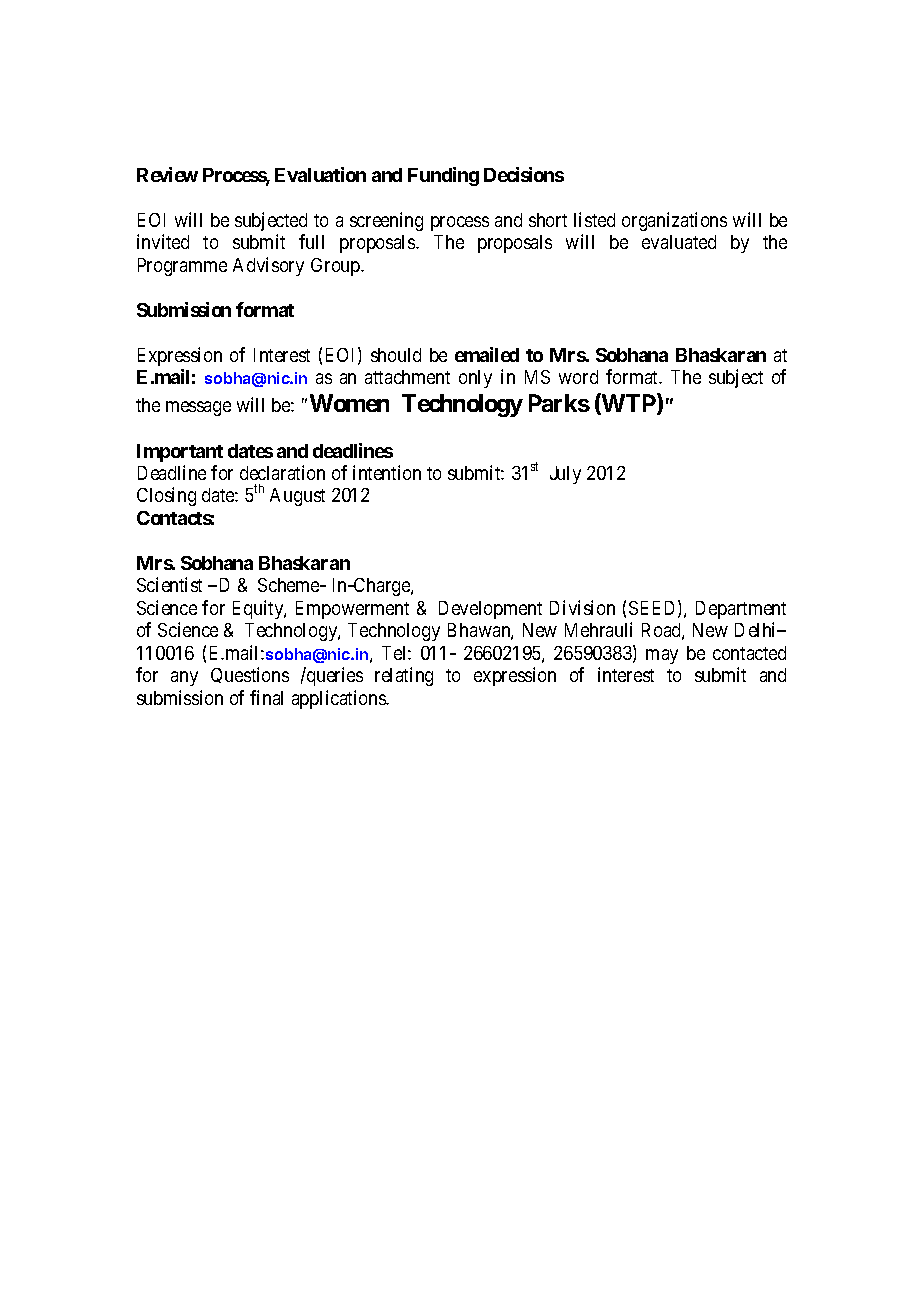 This page has height=1303, width=924. Describe the element at coordinates (167, 174) in the page. I see `Review` at that location.
